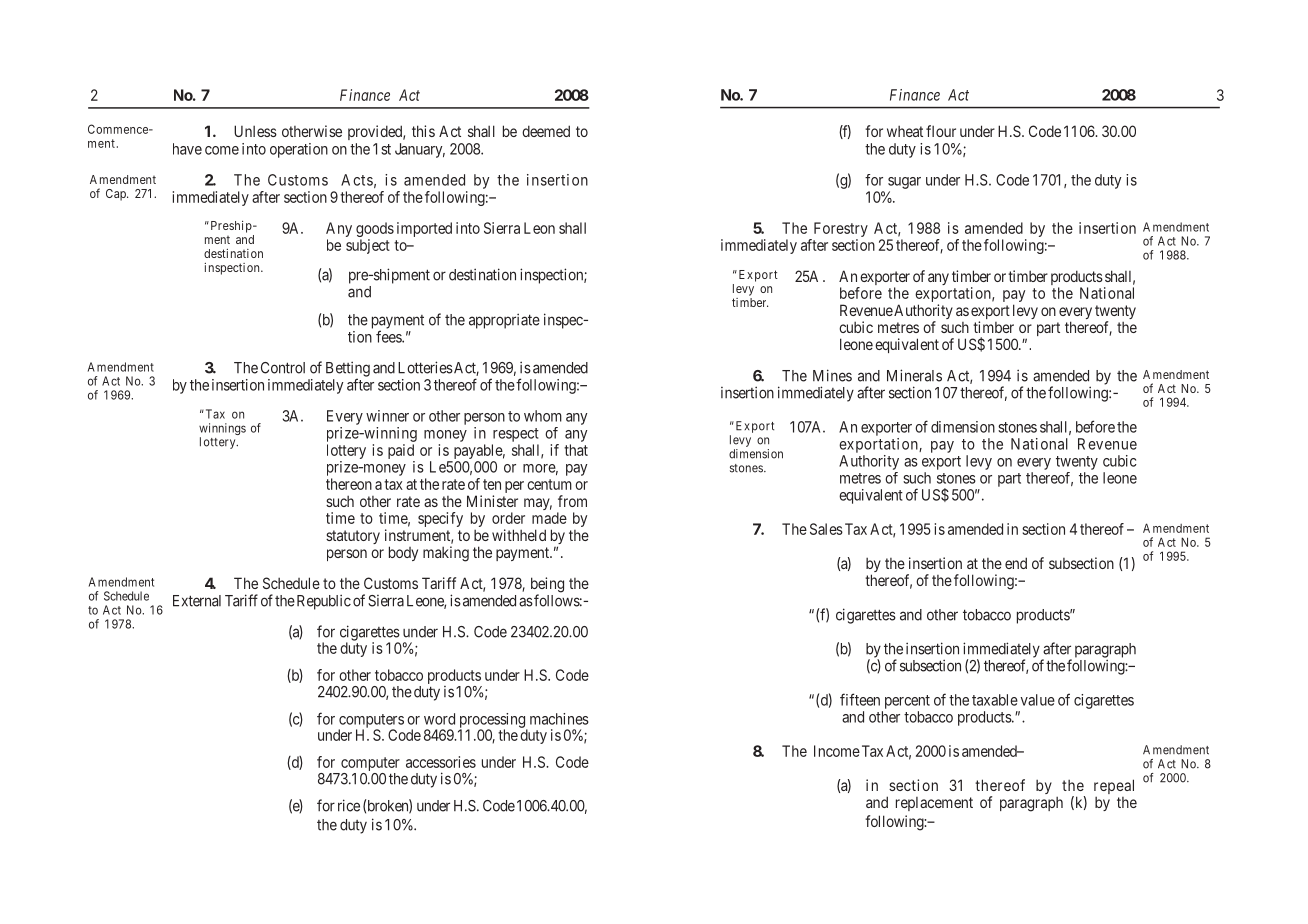 The height and width of the page is (924, 1308). What do you see at coordinates (197, 601) in the page?
I see `External` at bounding box center [197, 601].
